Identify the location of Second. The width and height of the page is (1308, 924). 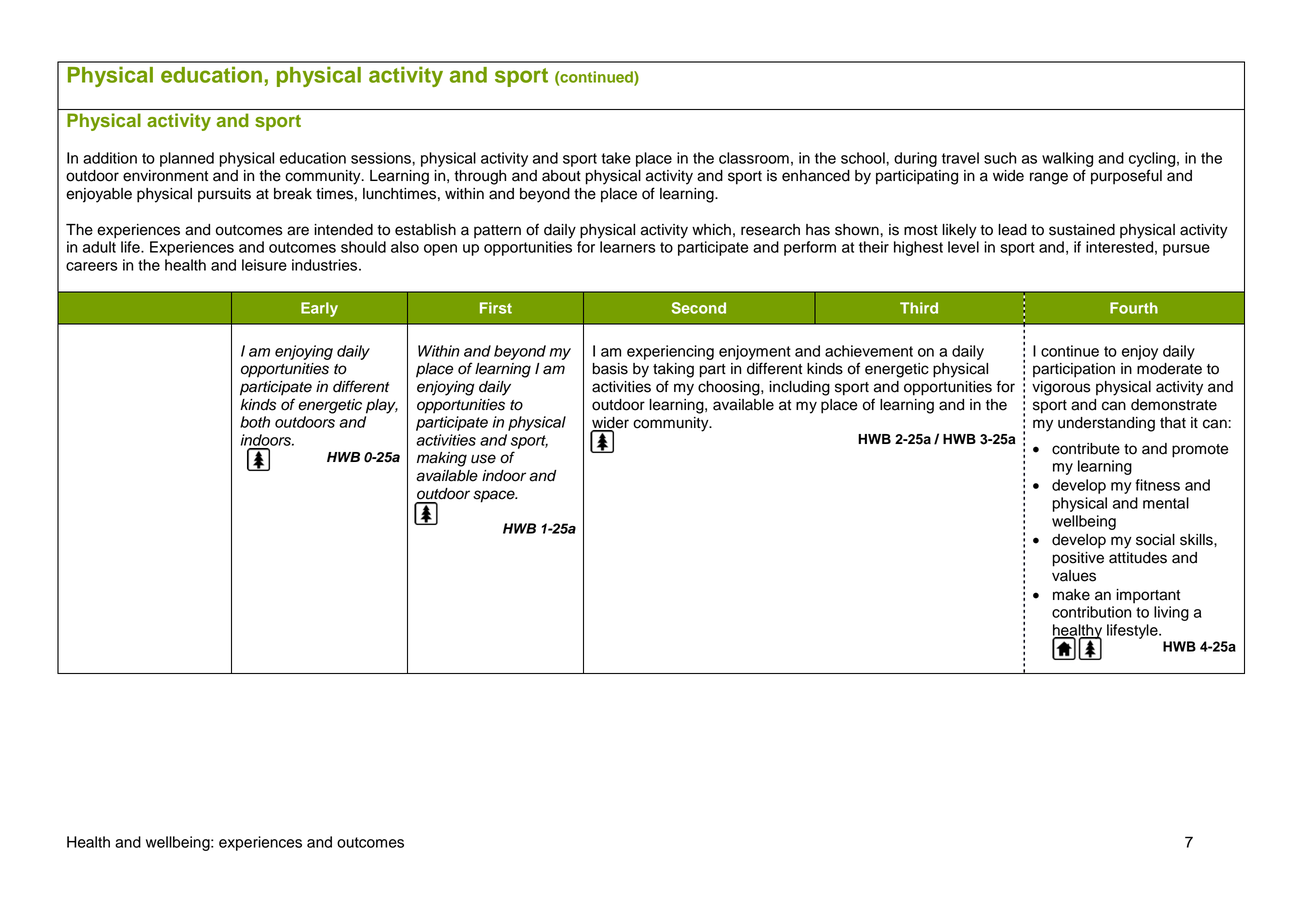
(698, 308).
